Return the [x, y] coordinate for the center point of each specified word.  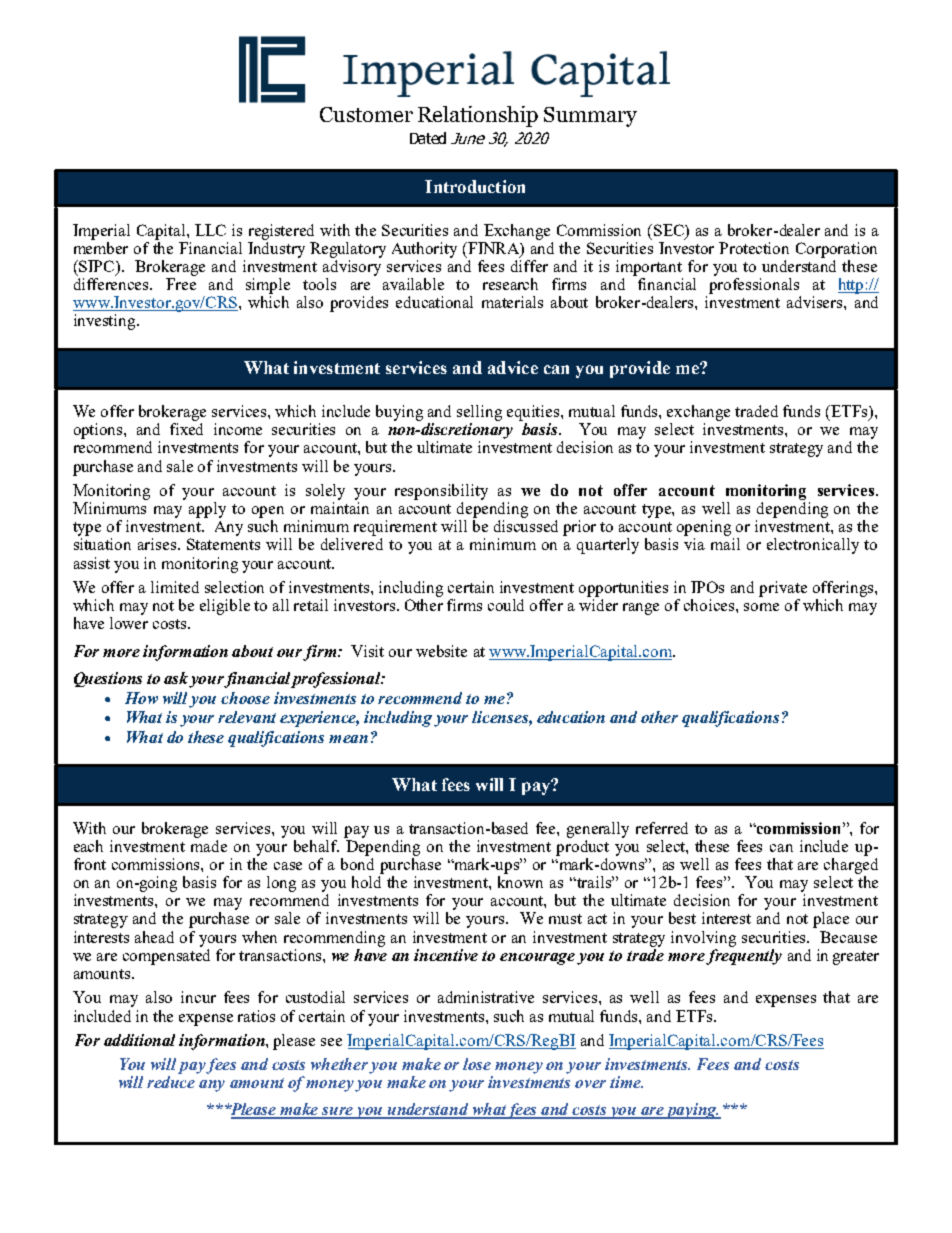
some [761, 607]
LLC [210, 230]
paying [692, 1111]
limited [175, 587]
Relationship [478, 116]
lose [477, 1064]
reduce [171, 1082]
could [506, 605]
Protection [754, 248]
